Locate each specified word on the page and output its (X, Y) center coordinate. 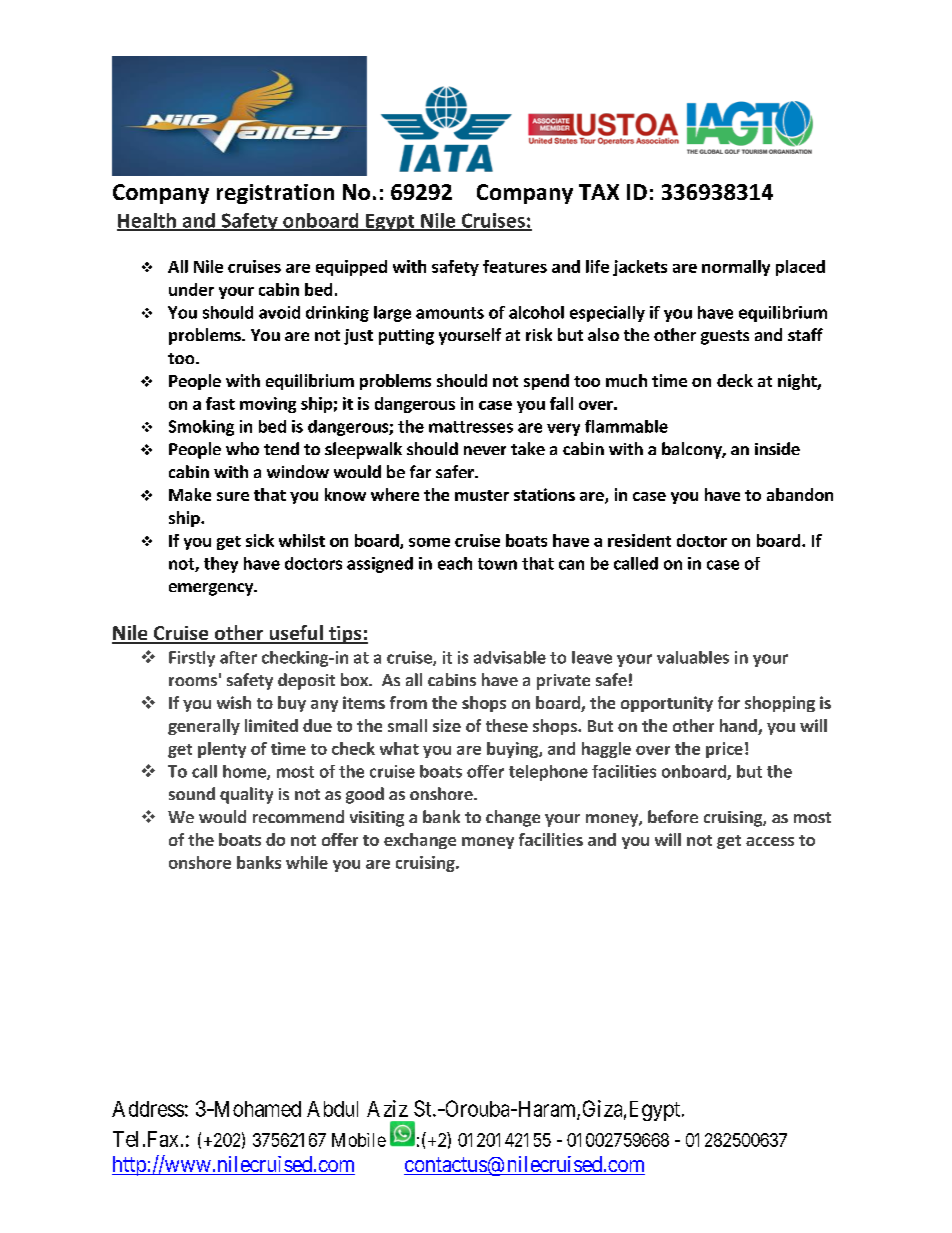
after (238, 657)
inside (777, 448)
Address (148, 1109)
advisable (510, 657)
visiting (377, 819)
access (770, 841)
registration (275, 194)
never (485, 450)
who (242, 448)
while (307, 862)
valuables (693, 657)
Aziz (387, 1108)
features (515, 266)
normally (736, 268)
